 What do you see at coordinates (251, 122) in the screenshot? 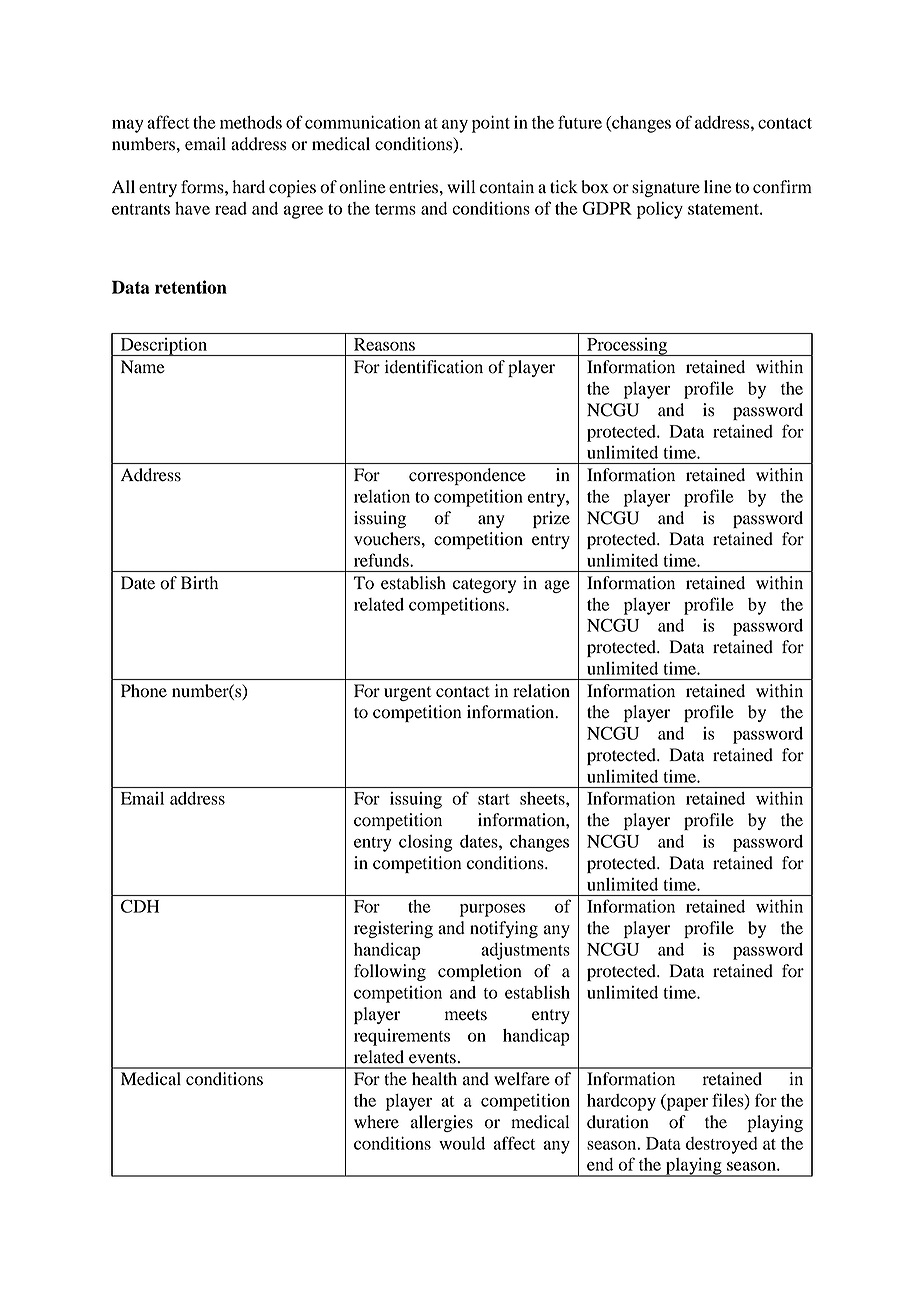
I see `methods` at bounding box center [251, 122].
